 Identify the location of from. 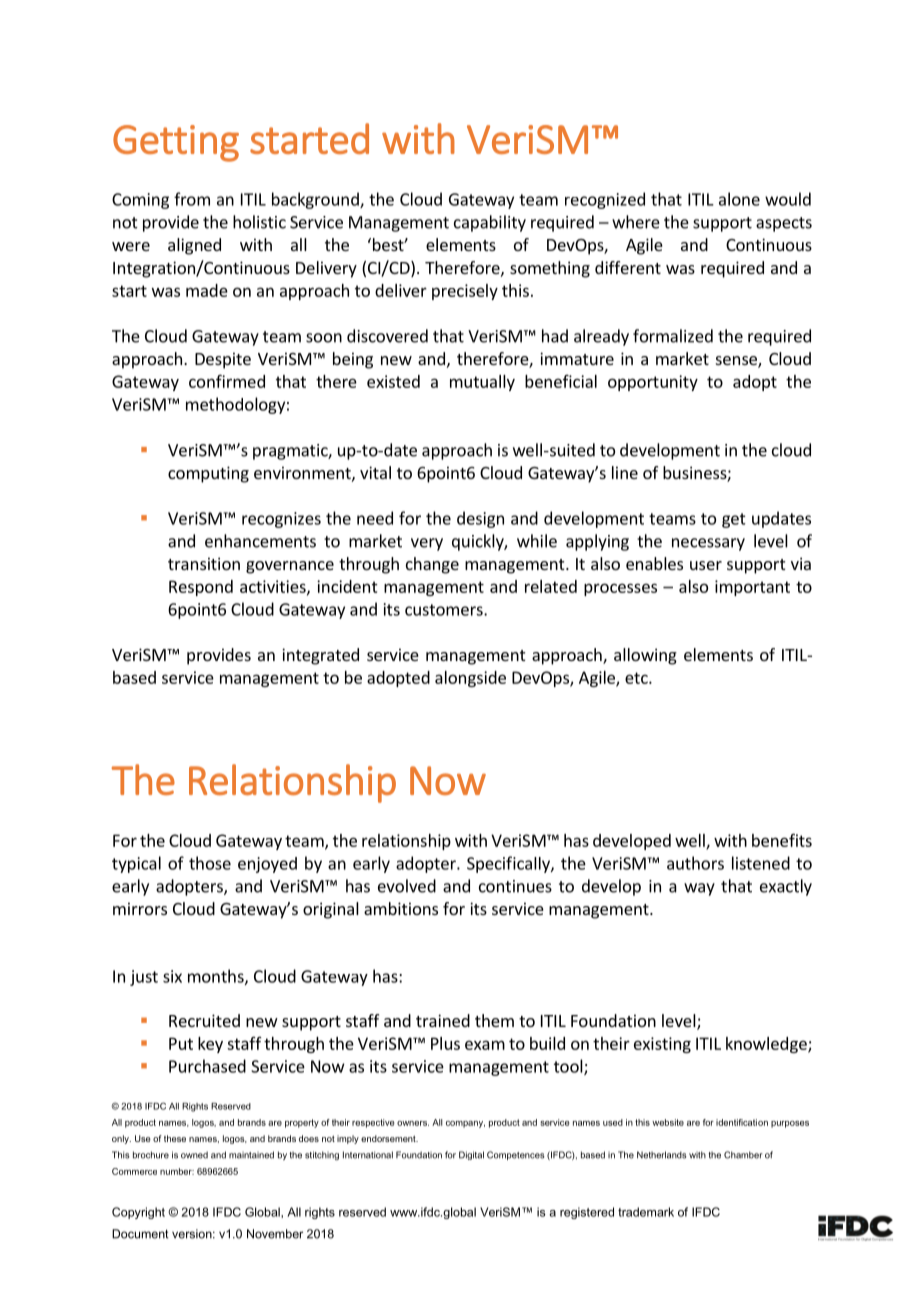
(192, 199).
